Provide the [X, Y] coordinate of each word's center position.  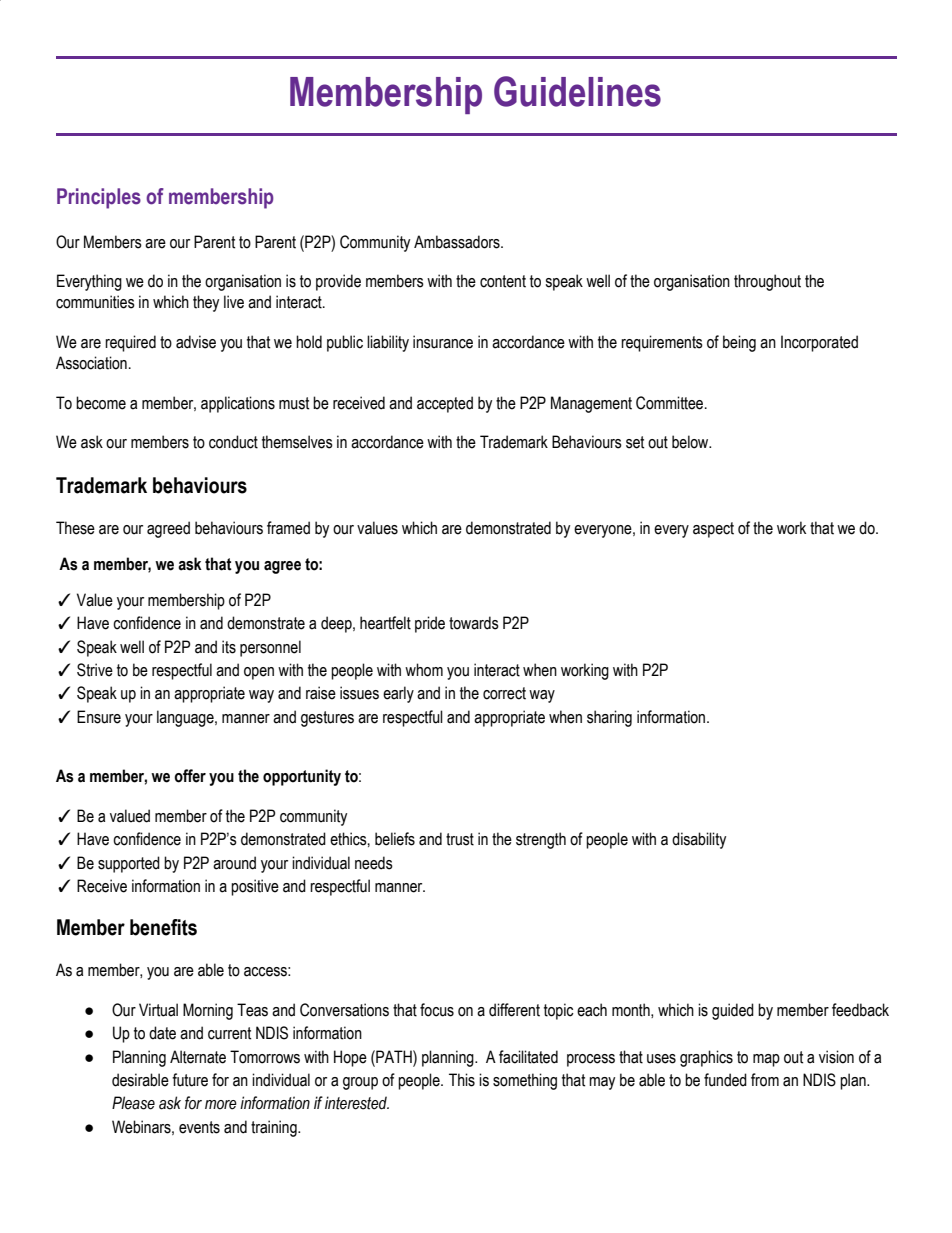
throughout [767, 282]
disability [699, 840]
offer [190, 776]
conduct [233, 442]
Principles [99, 198]
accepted [445, 404]
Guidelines [577, 91]
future [190, 1080]
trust [460, 839]
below [691, 442]
